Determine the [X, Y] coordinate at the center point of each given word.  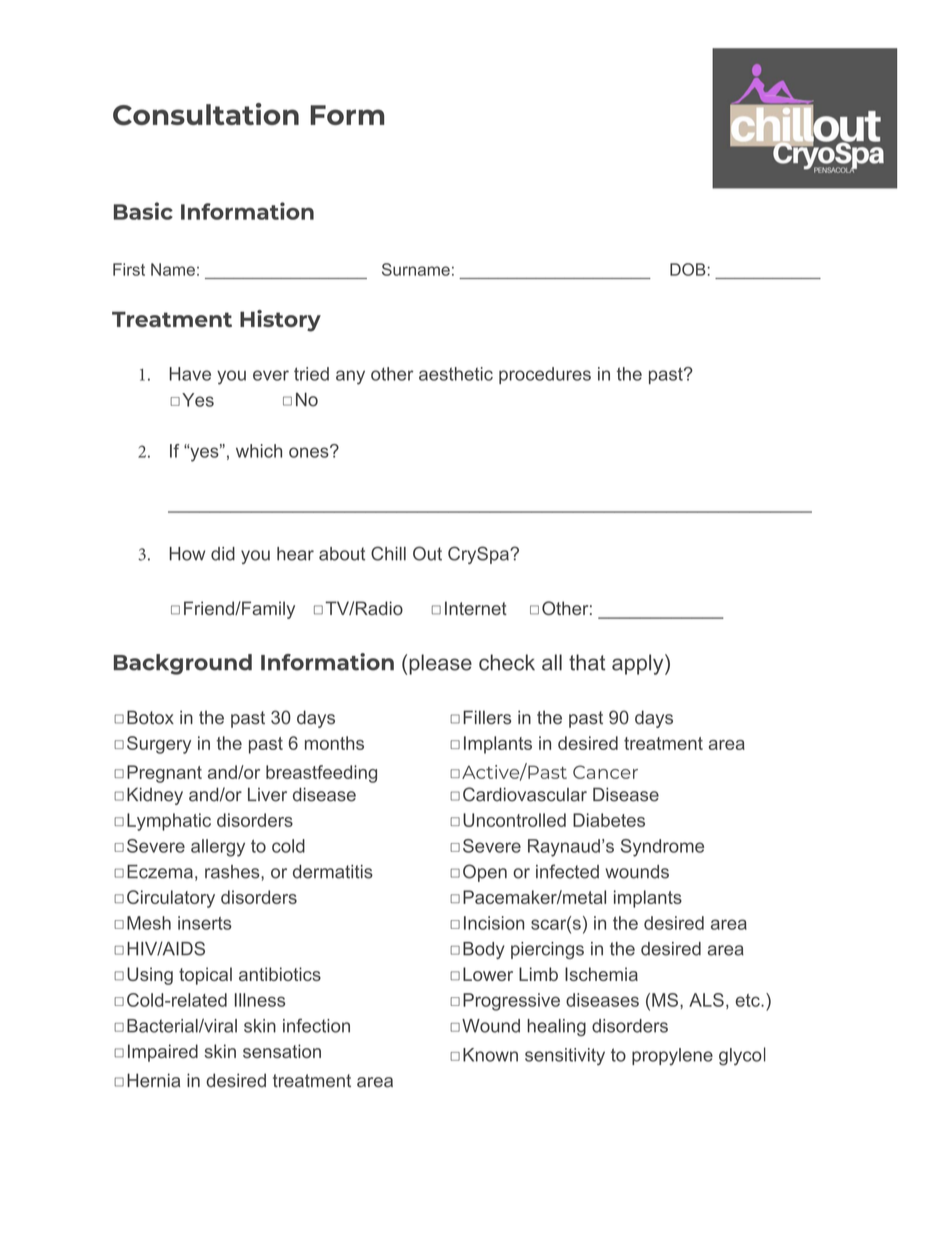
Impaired [163, 1053]
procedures [545, 375]
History [280, 321]
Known [490, 1055]
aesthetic [456, 374]
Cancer [605, 772]
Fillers [487, 717]
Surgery [159, 745]
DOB [688, 269]
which [259, 451]
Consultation [206, 114]
